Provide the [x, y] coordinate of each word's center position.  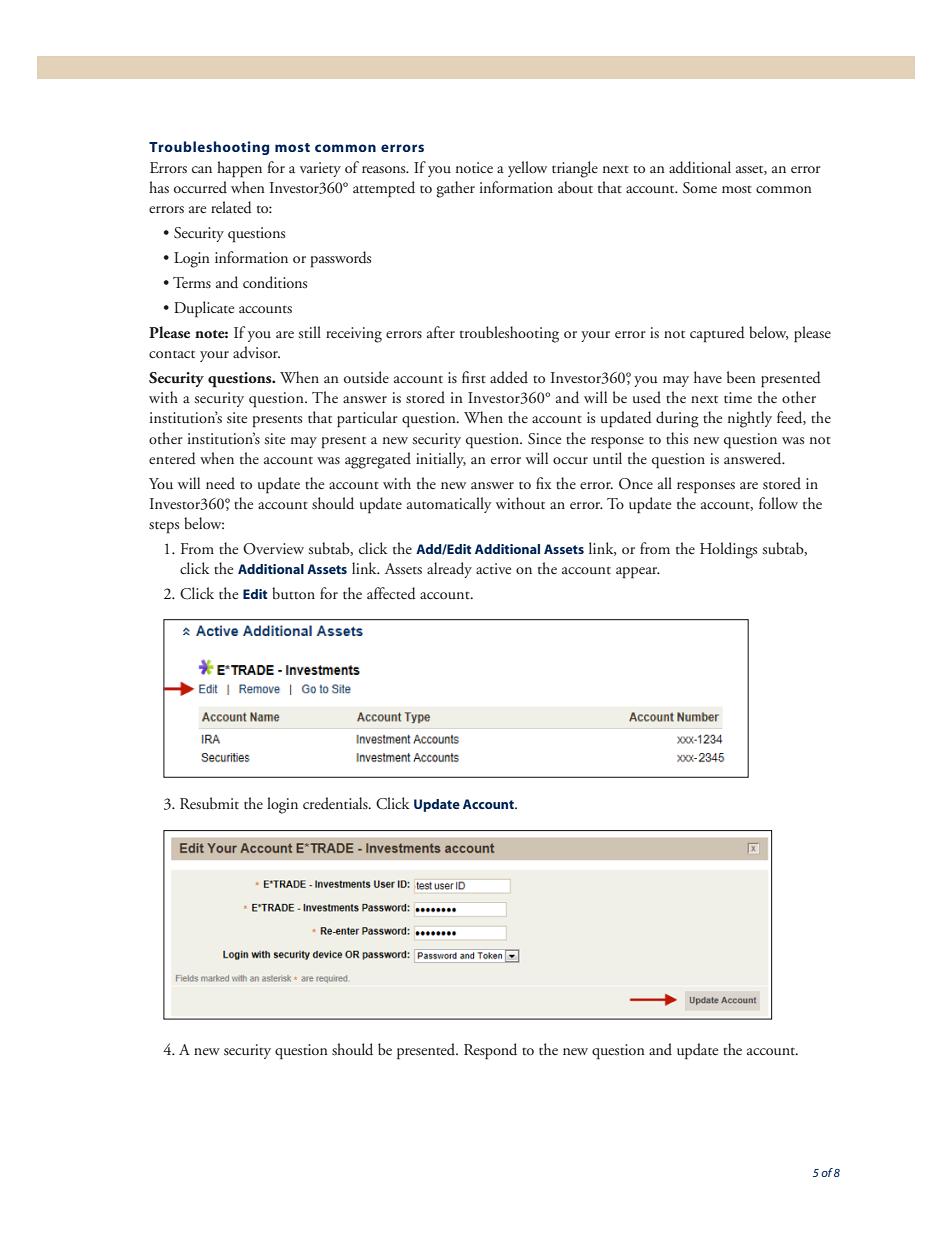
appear [638, 572]
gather [455, 189]
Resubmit [209, 803]
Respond [490, 1051]
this [677, 438]
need [220, 483]
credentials [336, 803]
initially [441, 460]
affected [391, 593]
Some [700, 188]
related [231, 207]
